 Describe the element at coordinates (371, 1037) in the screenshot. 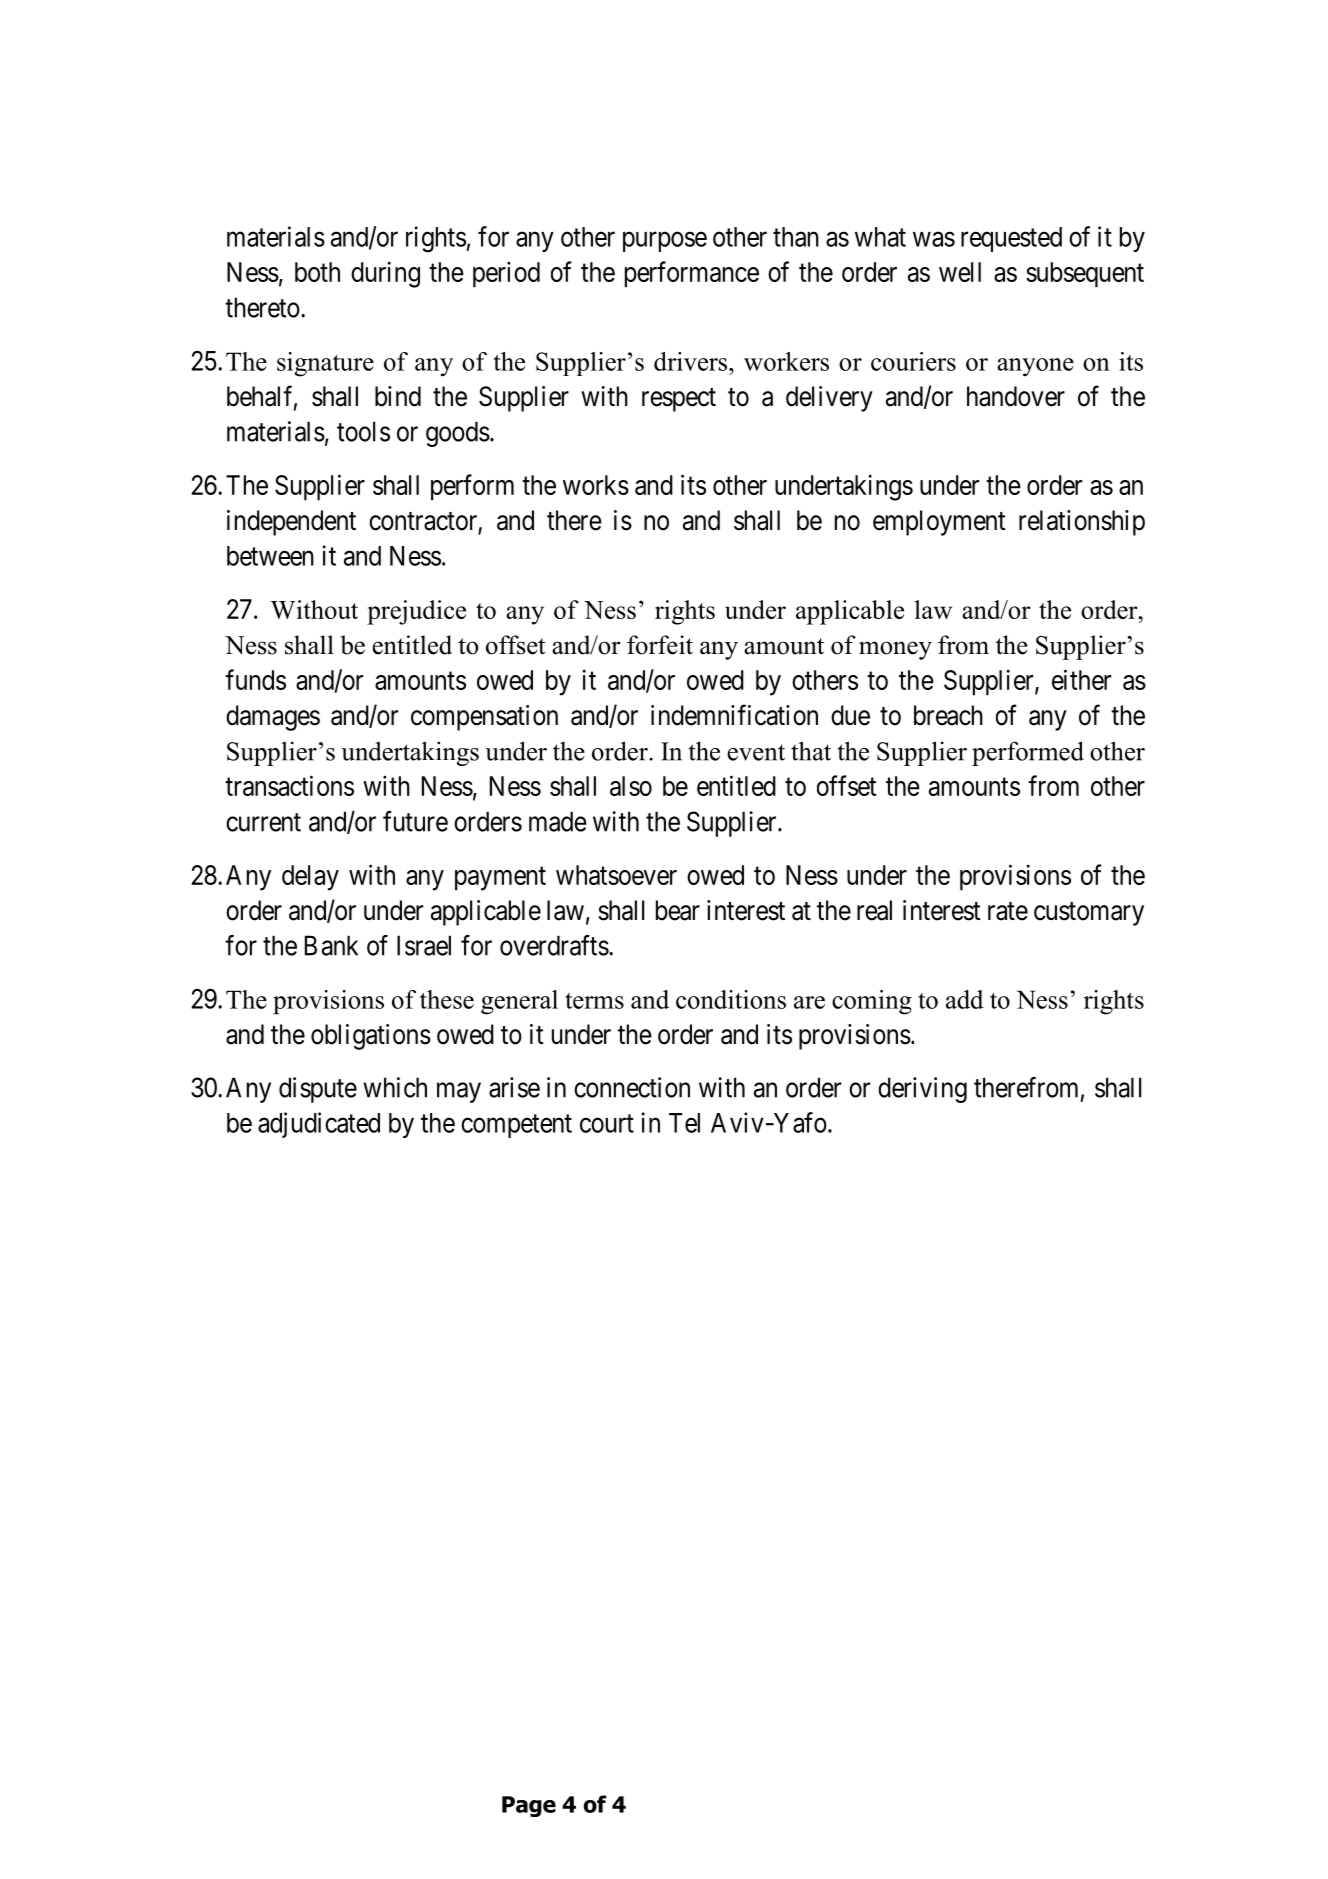

I see `obligations` at that location.
